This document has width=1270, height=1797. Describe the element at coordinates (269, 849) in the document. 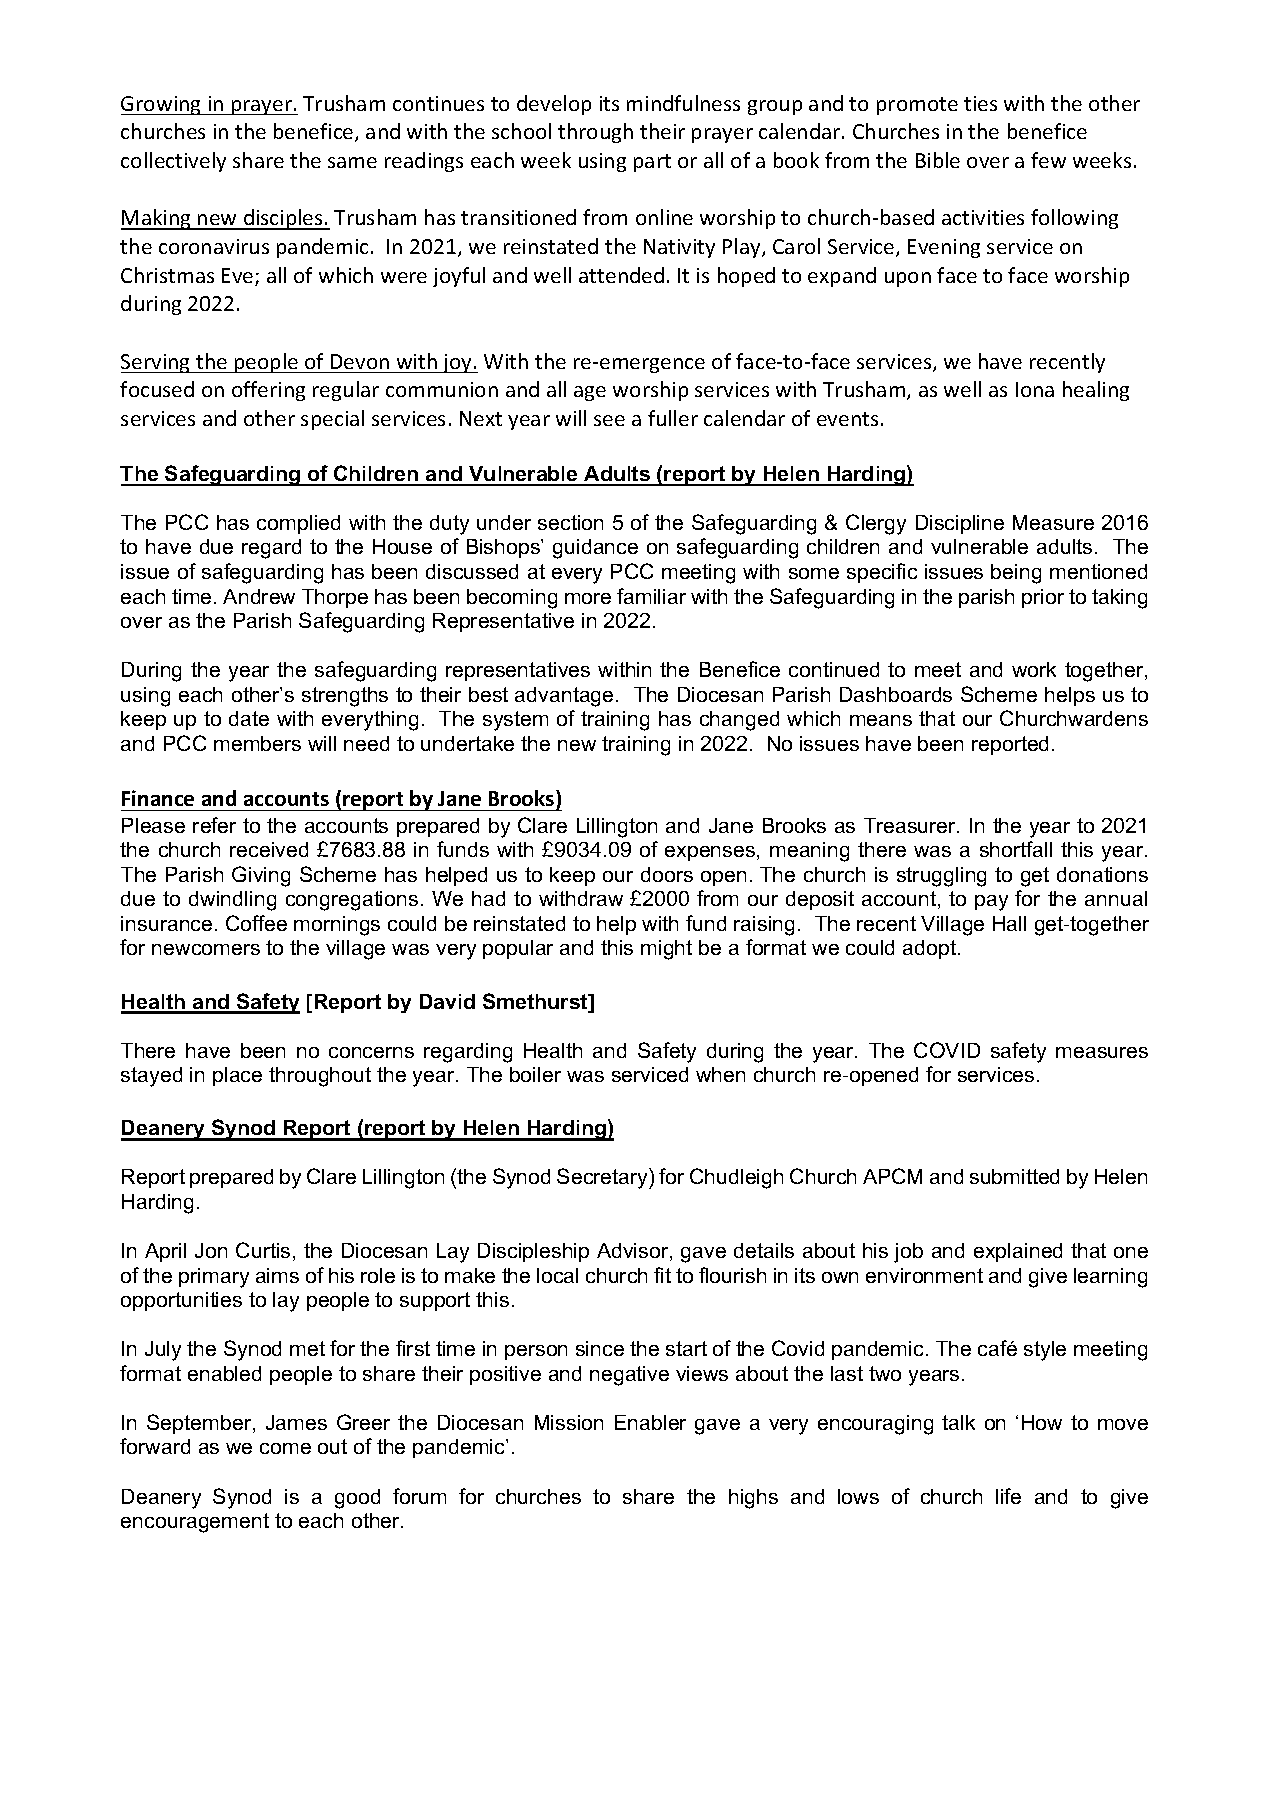

I see `received` at that location.
